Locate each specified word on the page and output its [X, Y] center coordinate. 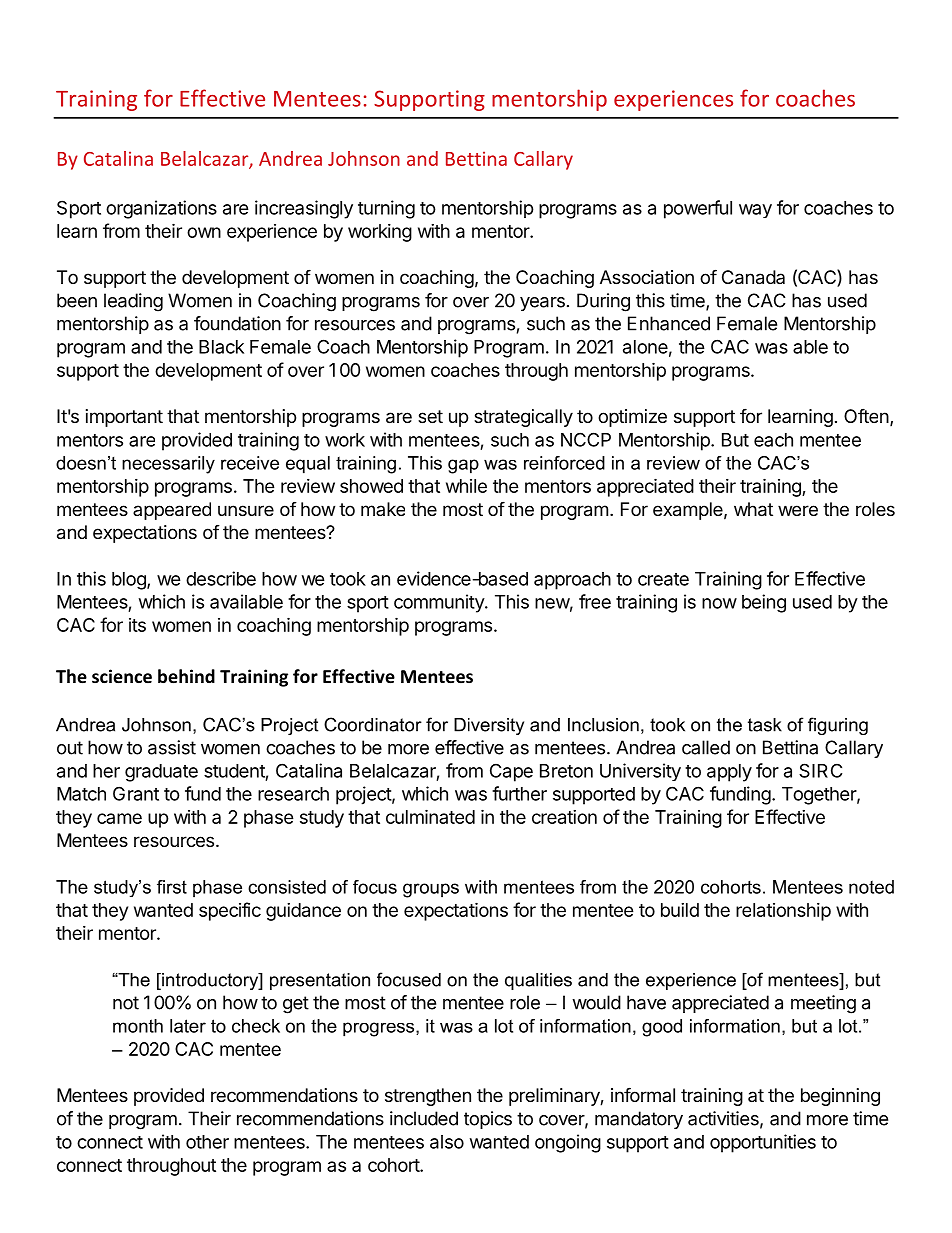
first [172, 887]
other [207, 1142]
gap [463, 466]
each [773, 440]
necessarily [168, 465]
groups [431, 890]
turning [386, 209]
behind [186, 676]
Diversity [489, 726]
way [755, 211]
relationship [783, 912]
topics [488, 1120]
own [204, 232]
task [765, 725]
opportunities [763, 1143]
